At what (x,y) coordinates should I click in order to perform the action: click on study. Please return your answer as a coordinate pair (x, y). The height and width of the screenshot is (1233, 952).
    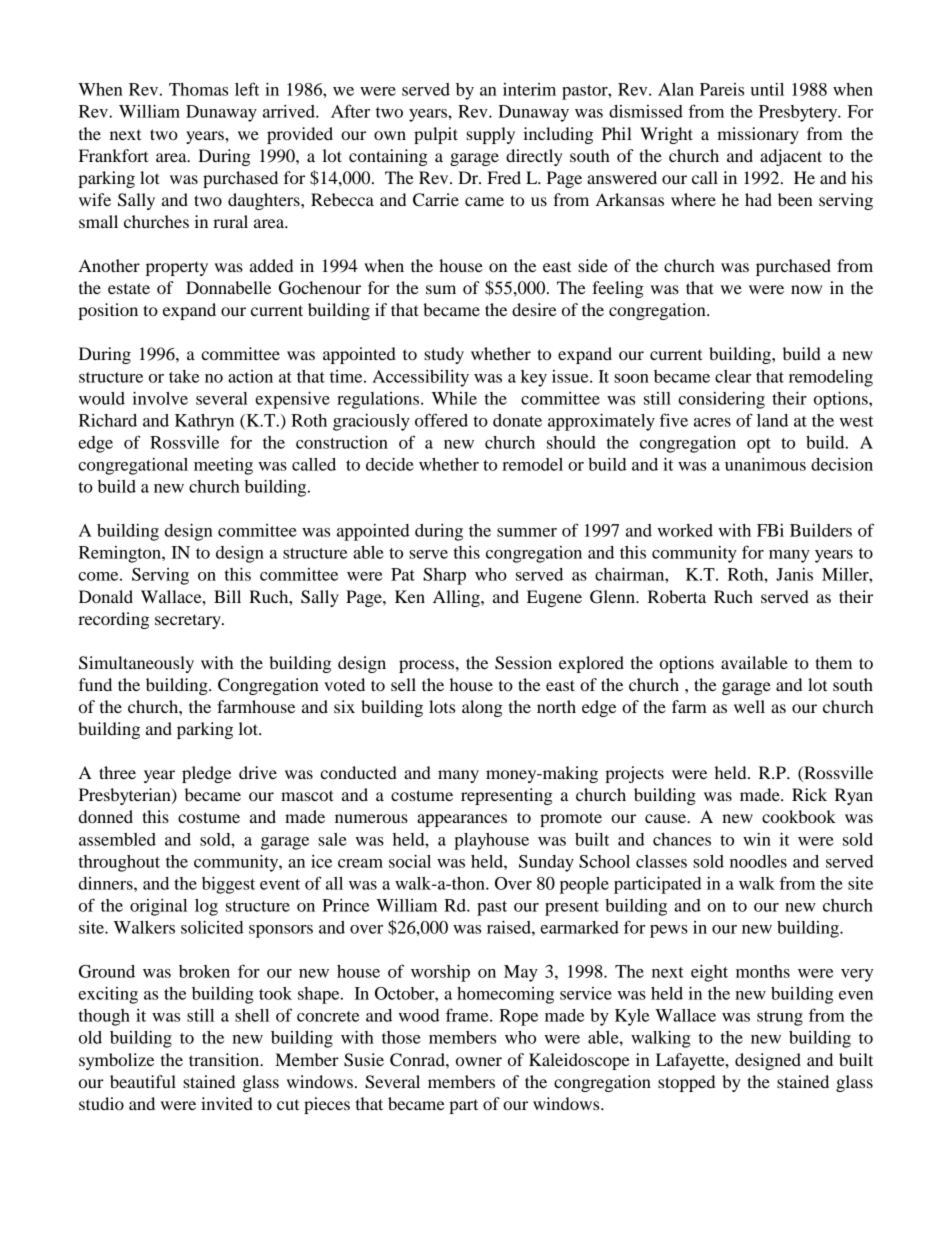
    Looking at the image, I should click on (444, 355).
